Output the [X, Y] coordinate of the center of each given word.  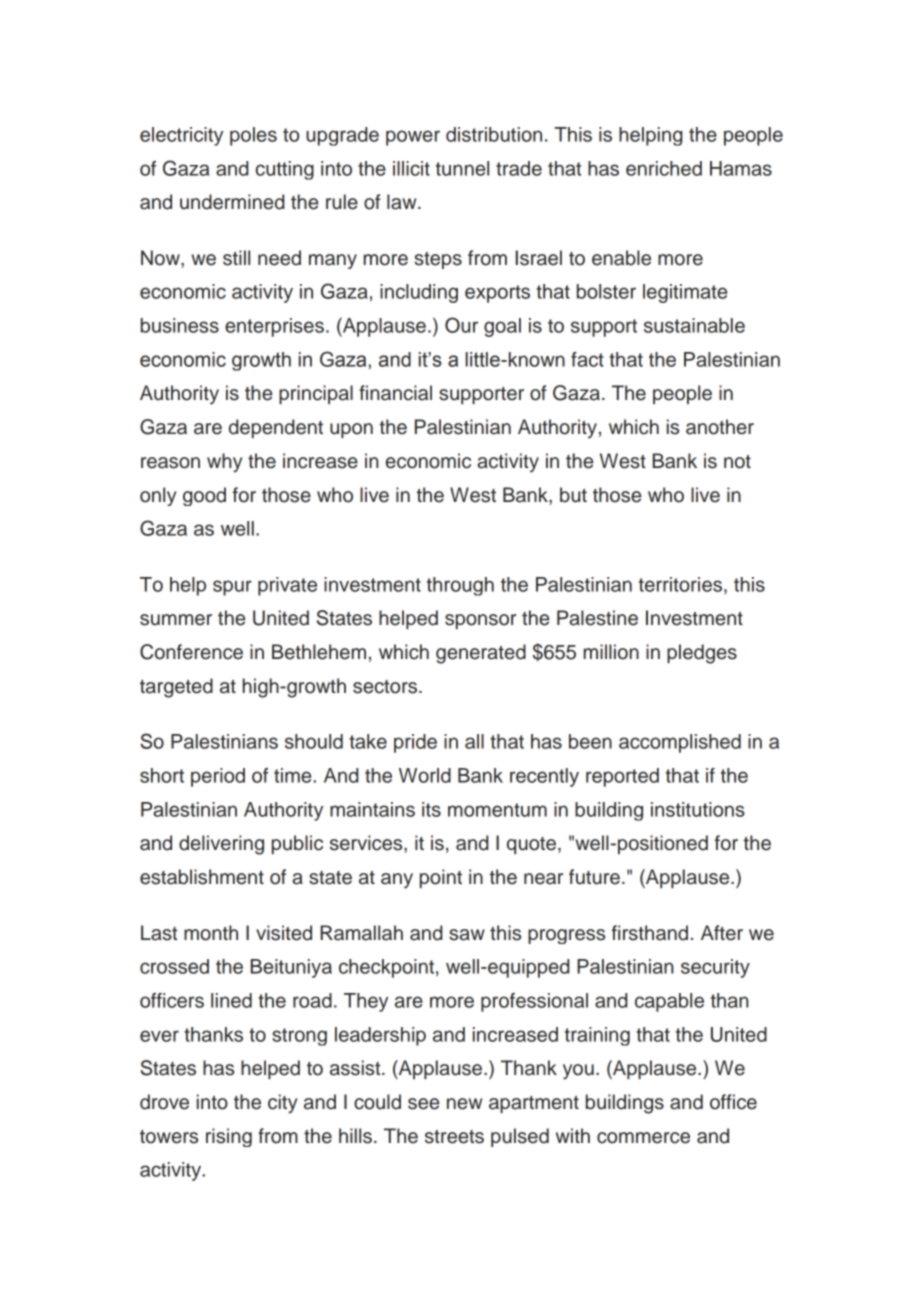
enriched [664, 168]
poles [253, 136]
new [464, 1104]
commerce [643, 1138]
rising [229, 1137]
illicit [411, 168]
